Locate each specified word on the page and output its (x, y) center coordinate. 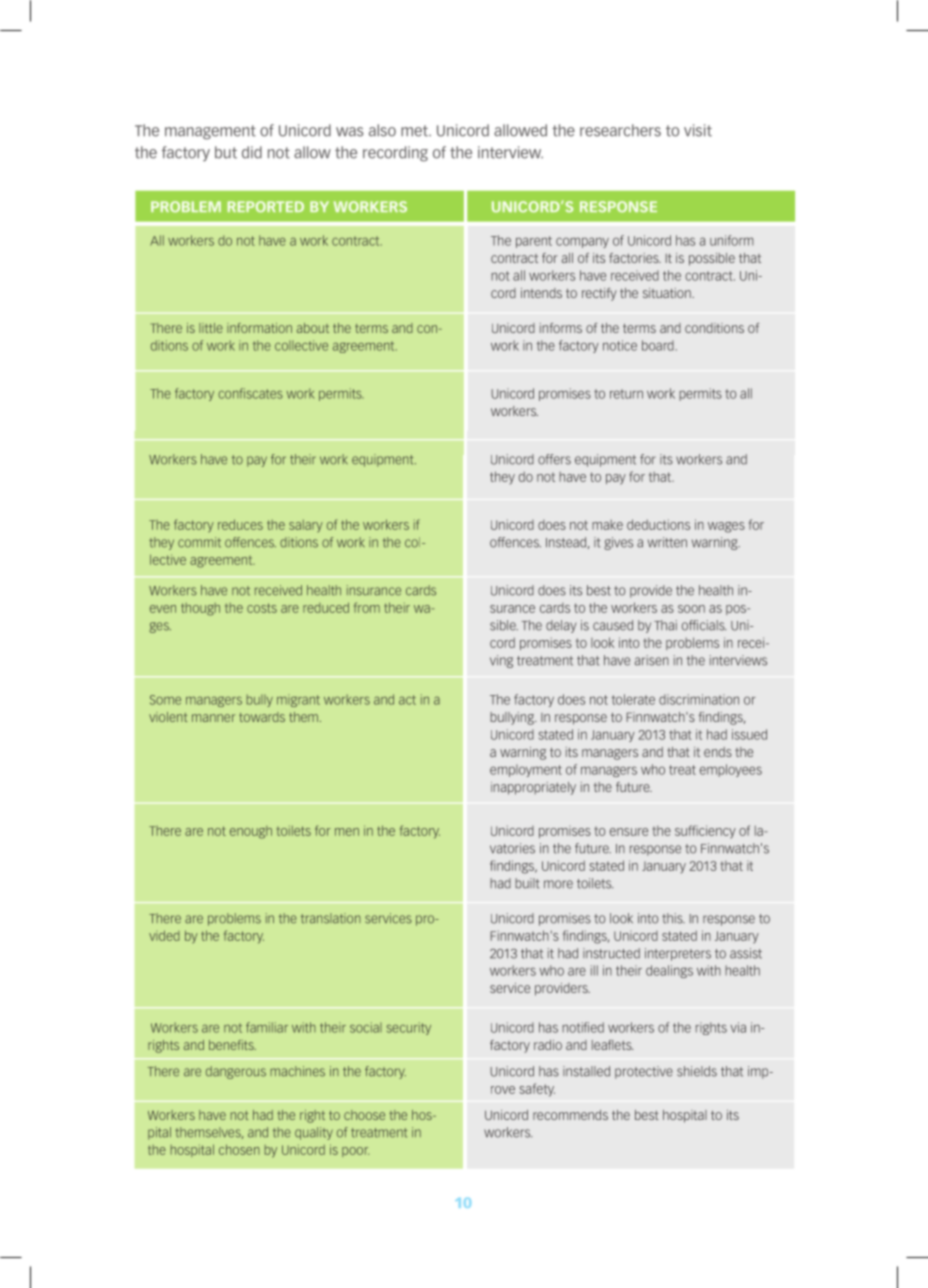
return (626, 394)
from (367, 607)
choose (364, 1115)
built (527, 883)
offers (554, 459)
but (226, 152)
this (673, 918)
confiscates (250, 393)
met (415, 131)
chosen (239, 1149)
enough (251, 832)
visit (698, 130)
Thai (665, 625)
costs (262, 608)
